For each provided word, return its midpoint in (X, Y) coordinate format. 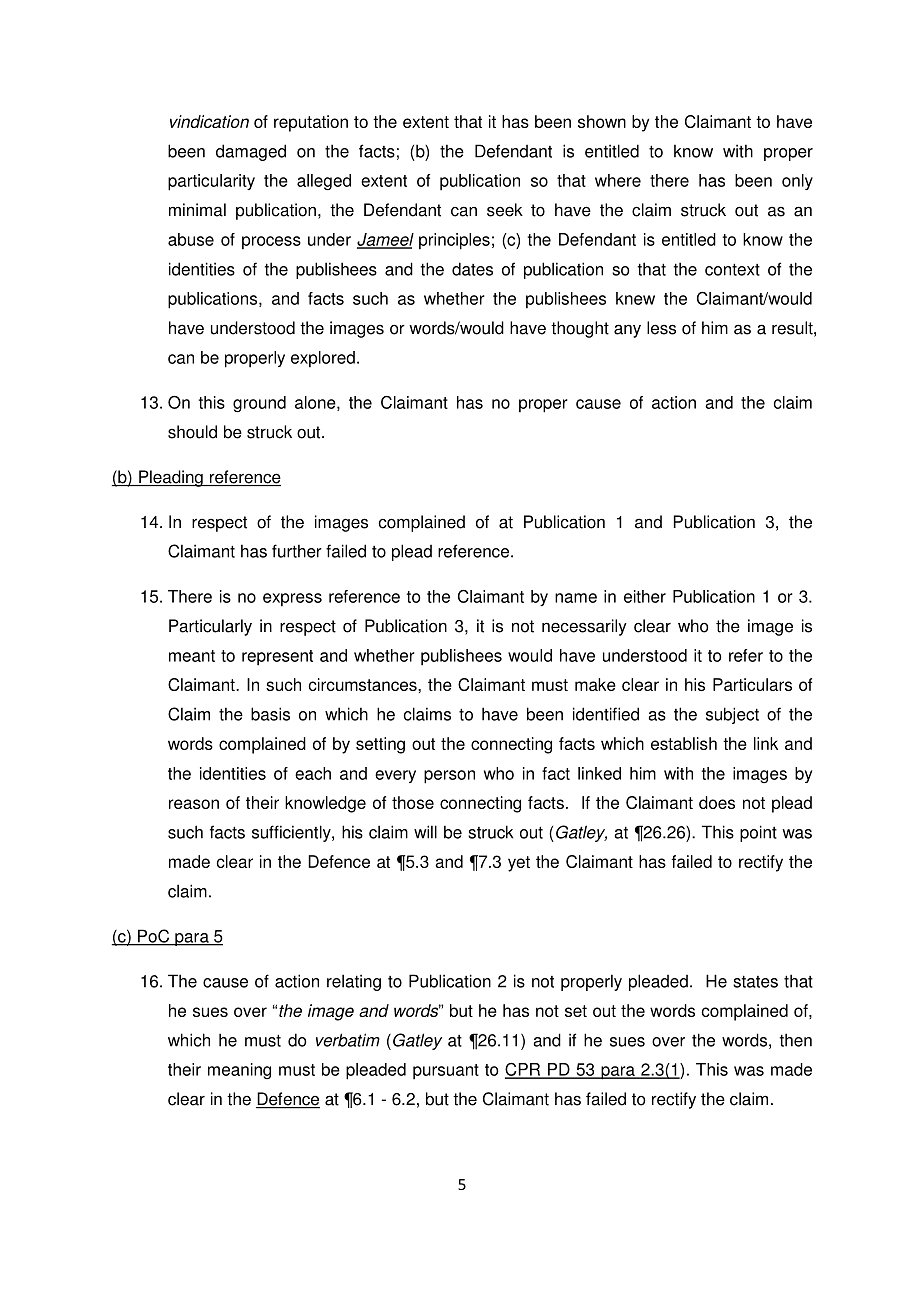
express (292, 600)
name (576, 598)
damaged (251, 152)
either (645, 596)
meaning (239, 1071)
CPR (524, 1070)
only (797, 182)
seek (505, 210)
